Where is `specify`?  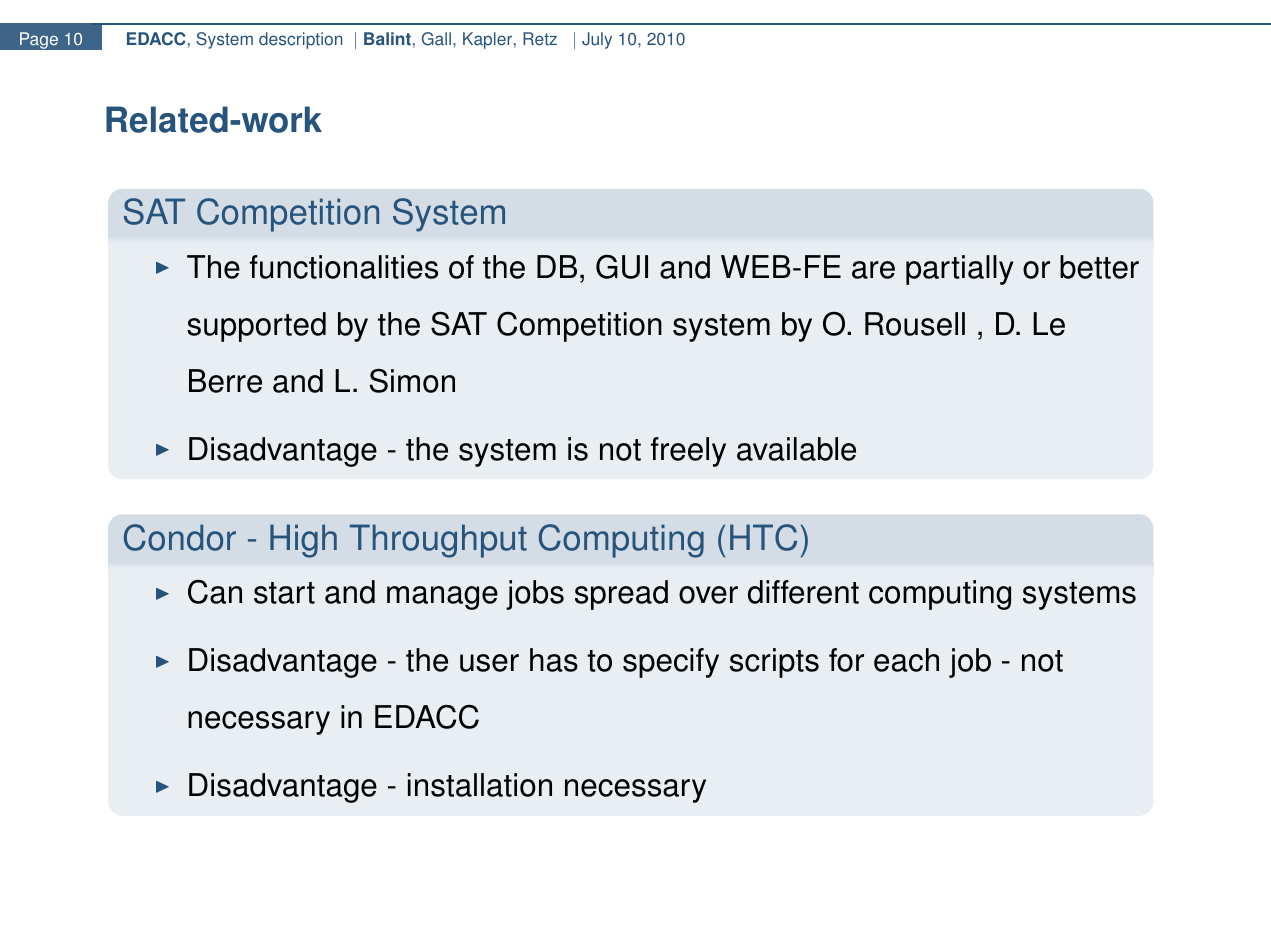 specify is located at coordinates (671, 663).
